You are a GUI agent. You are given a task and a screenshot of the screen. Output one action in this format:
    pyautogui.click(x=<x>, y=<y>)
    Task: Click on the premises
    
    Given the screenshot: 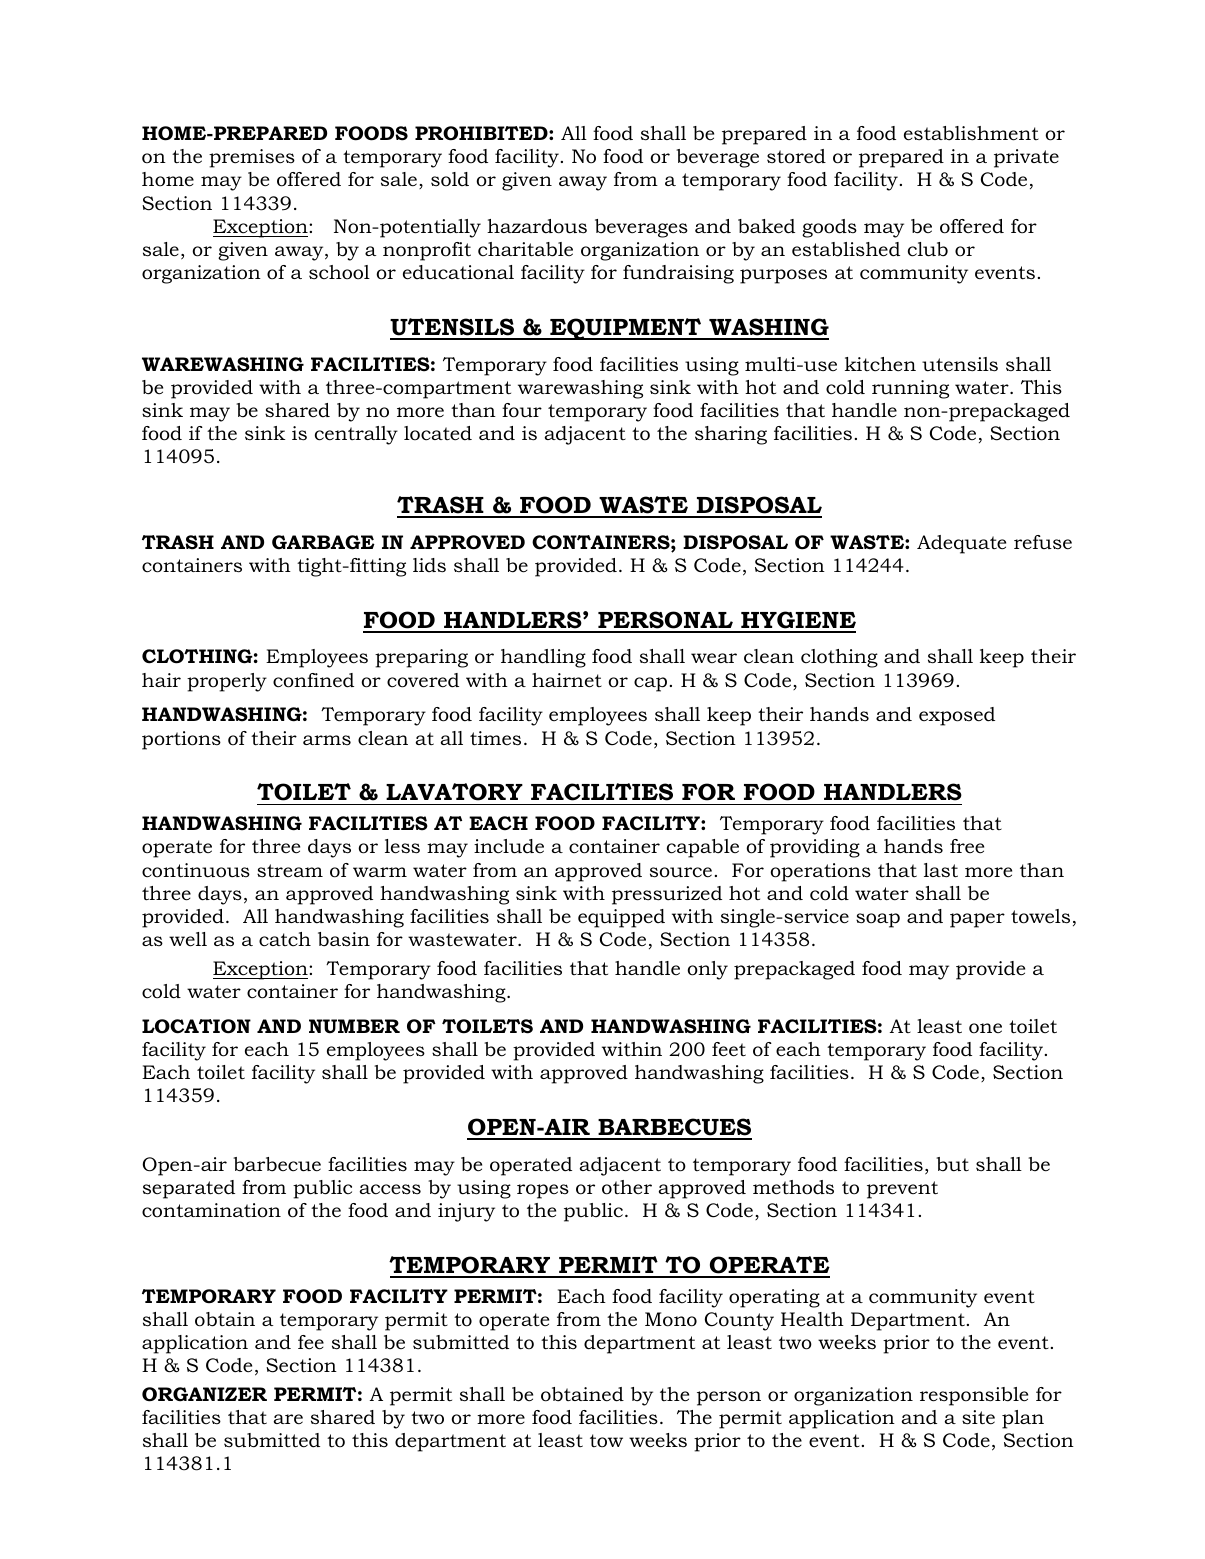 What is the action you would take?
    pyautogui.click(x=252, y=158)
